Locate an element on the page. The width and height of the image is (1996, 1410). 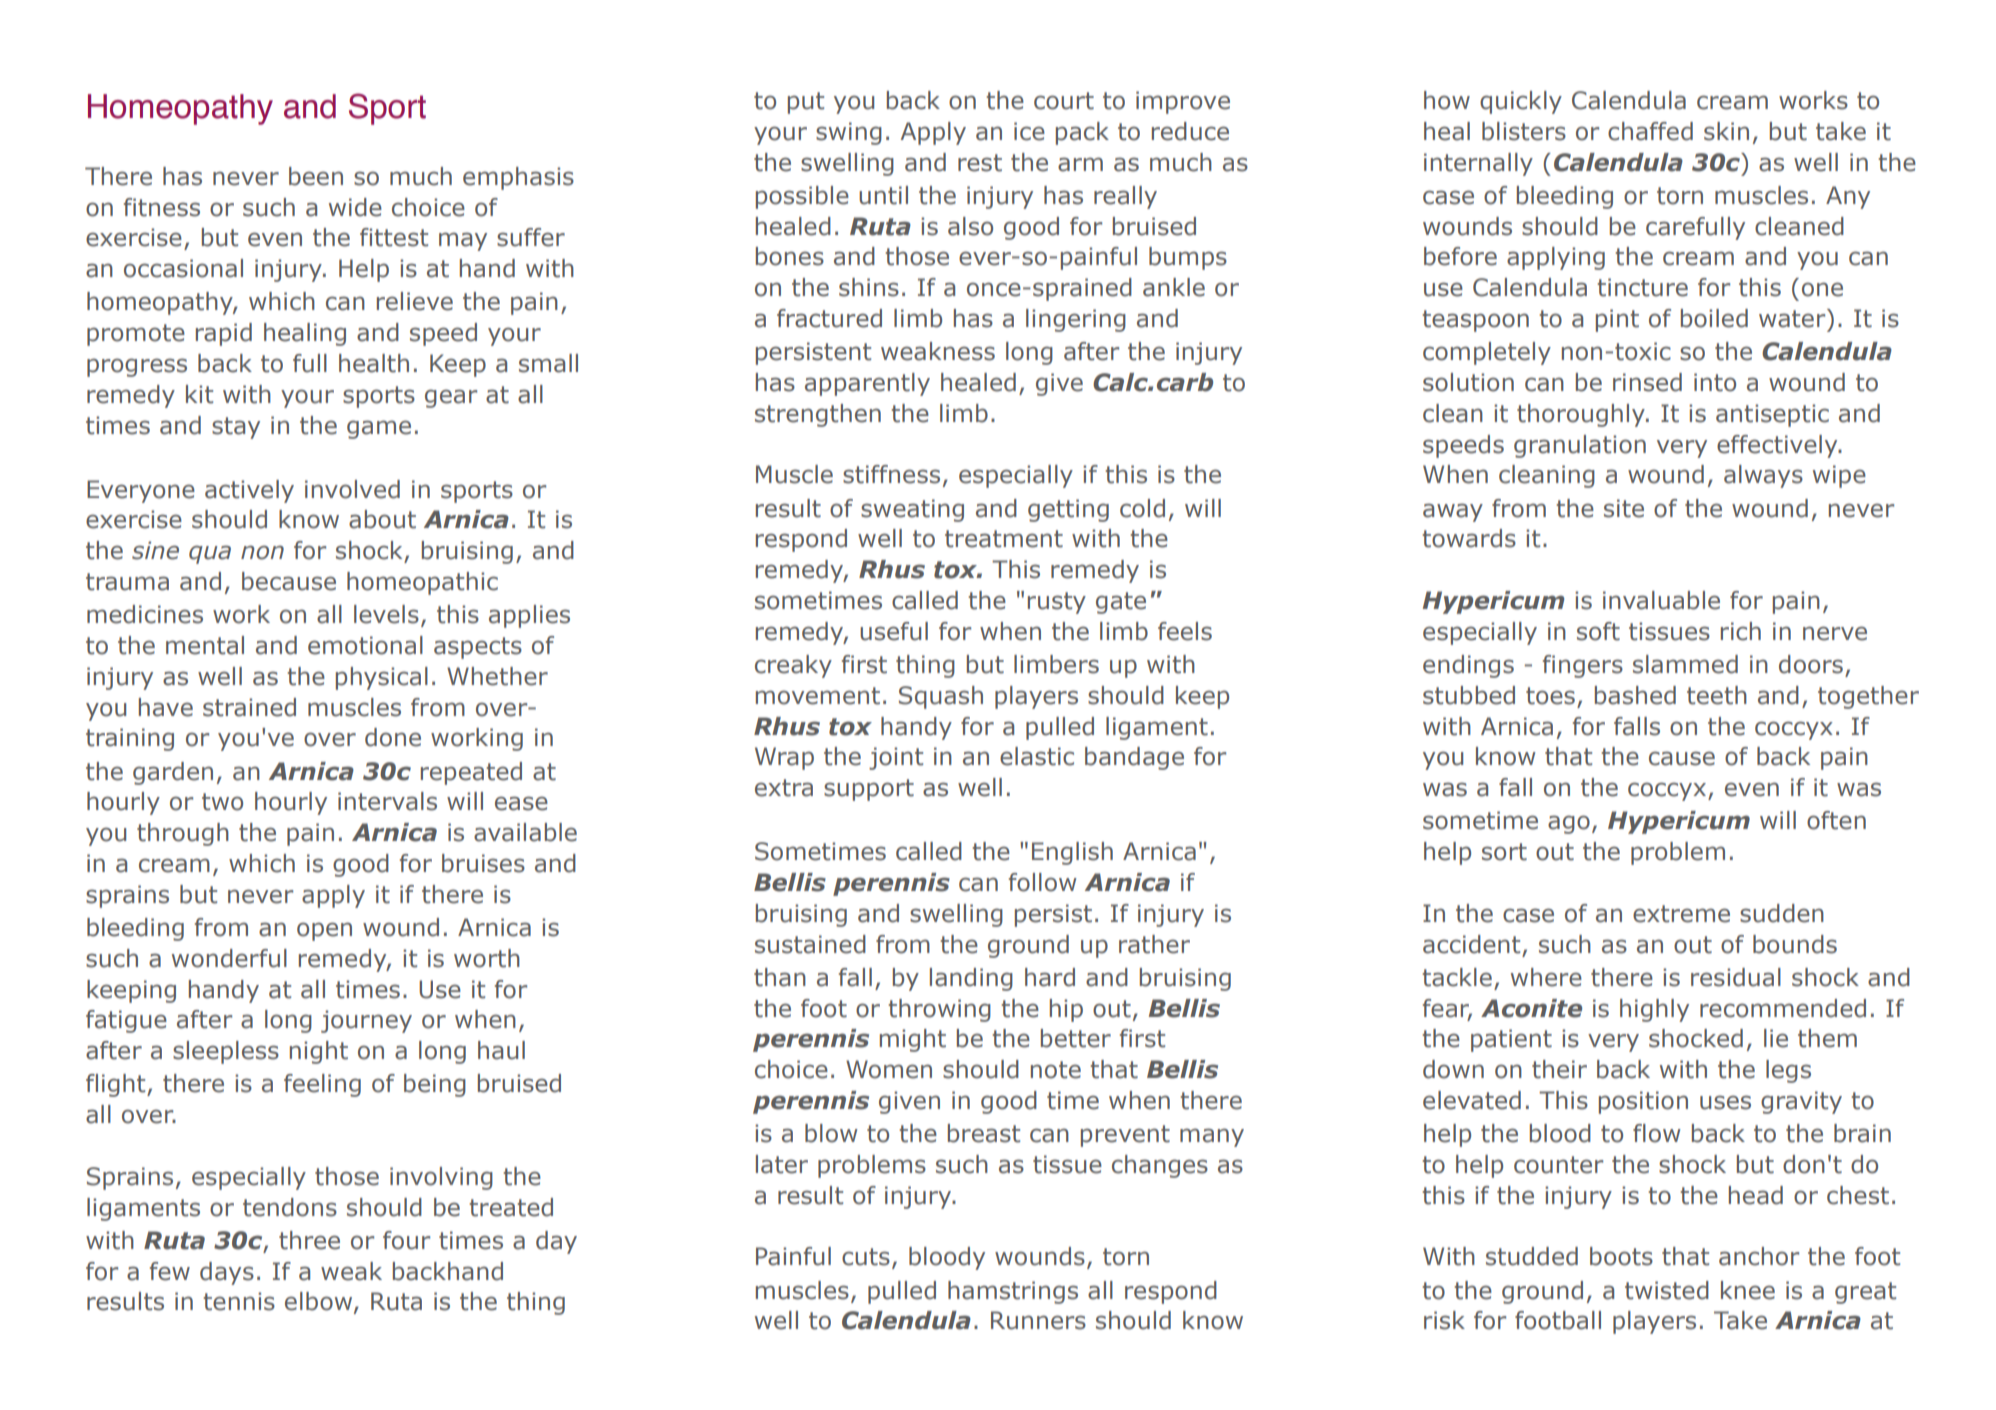
levels is located at coordinates (386, 614).
